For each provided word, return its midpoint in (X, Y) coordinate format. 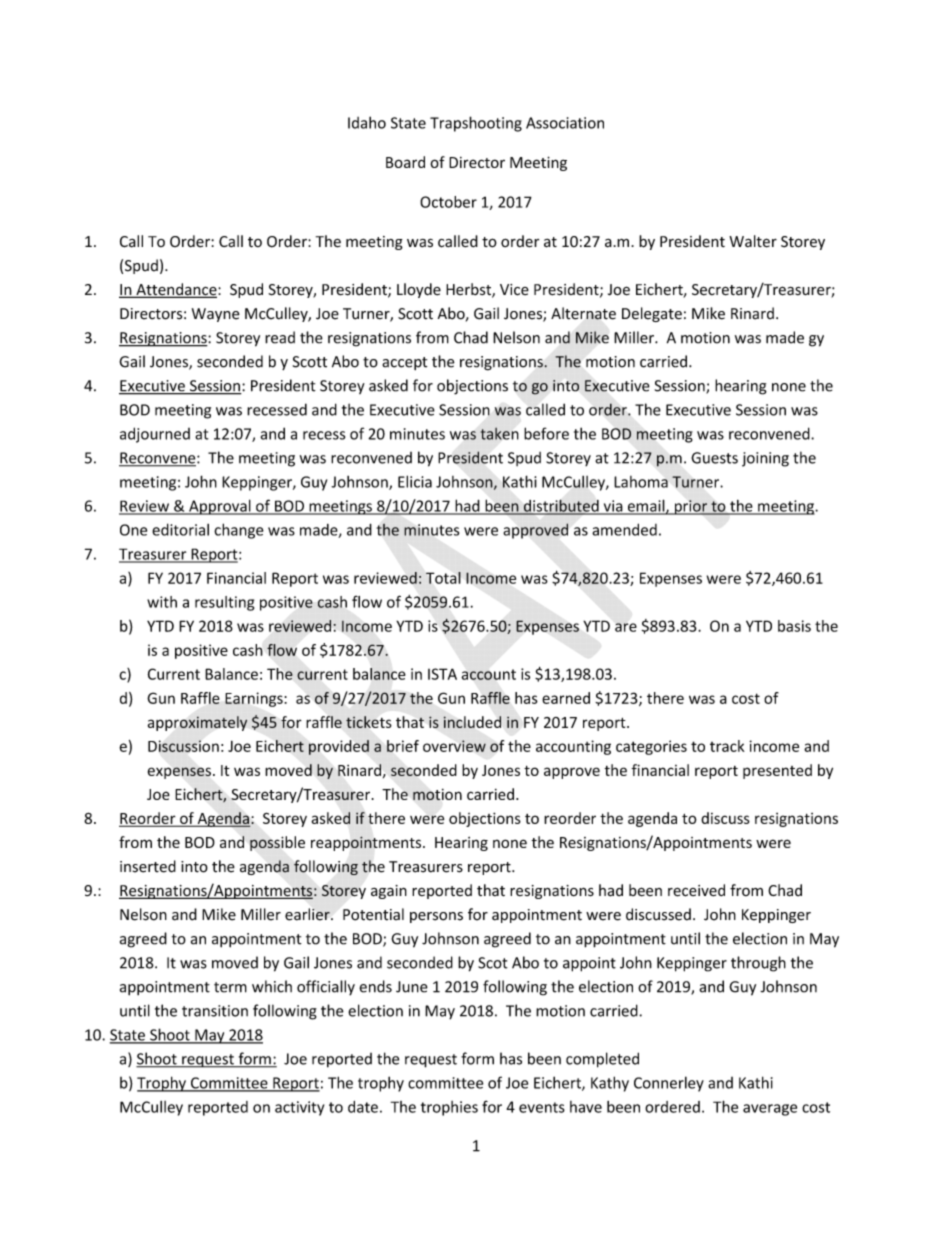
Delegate (652, 314)
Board (405, 162)
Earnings (255, 699)
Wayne (216, 315)
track (727, 746)
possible (277, 843)
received (696, 890)
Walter (753, 241)
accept (404, 363)
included (472, 722)
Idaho (367, 122)
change (239, 531)
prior (691, 507)
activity (299, 1108)
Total (443, 578)
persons (436, 917)
